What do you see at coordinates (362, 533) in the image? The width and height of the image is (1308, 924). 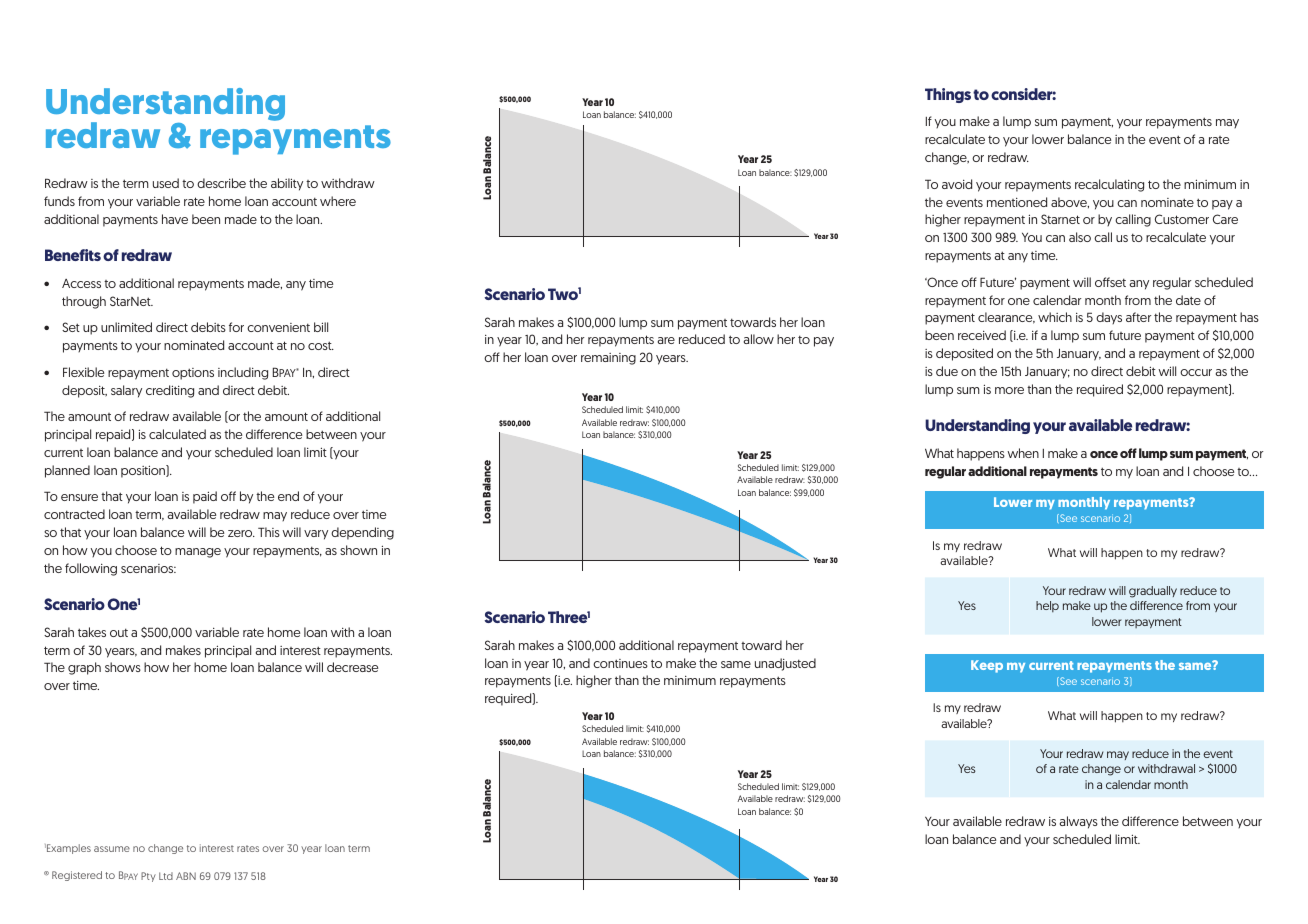 I see `depending` at bounding box center [362, 533].
